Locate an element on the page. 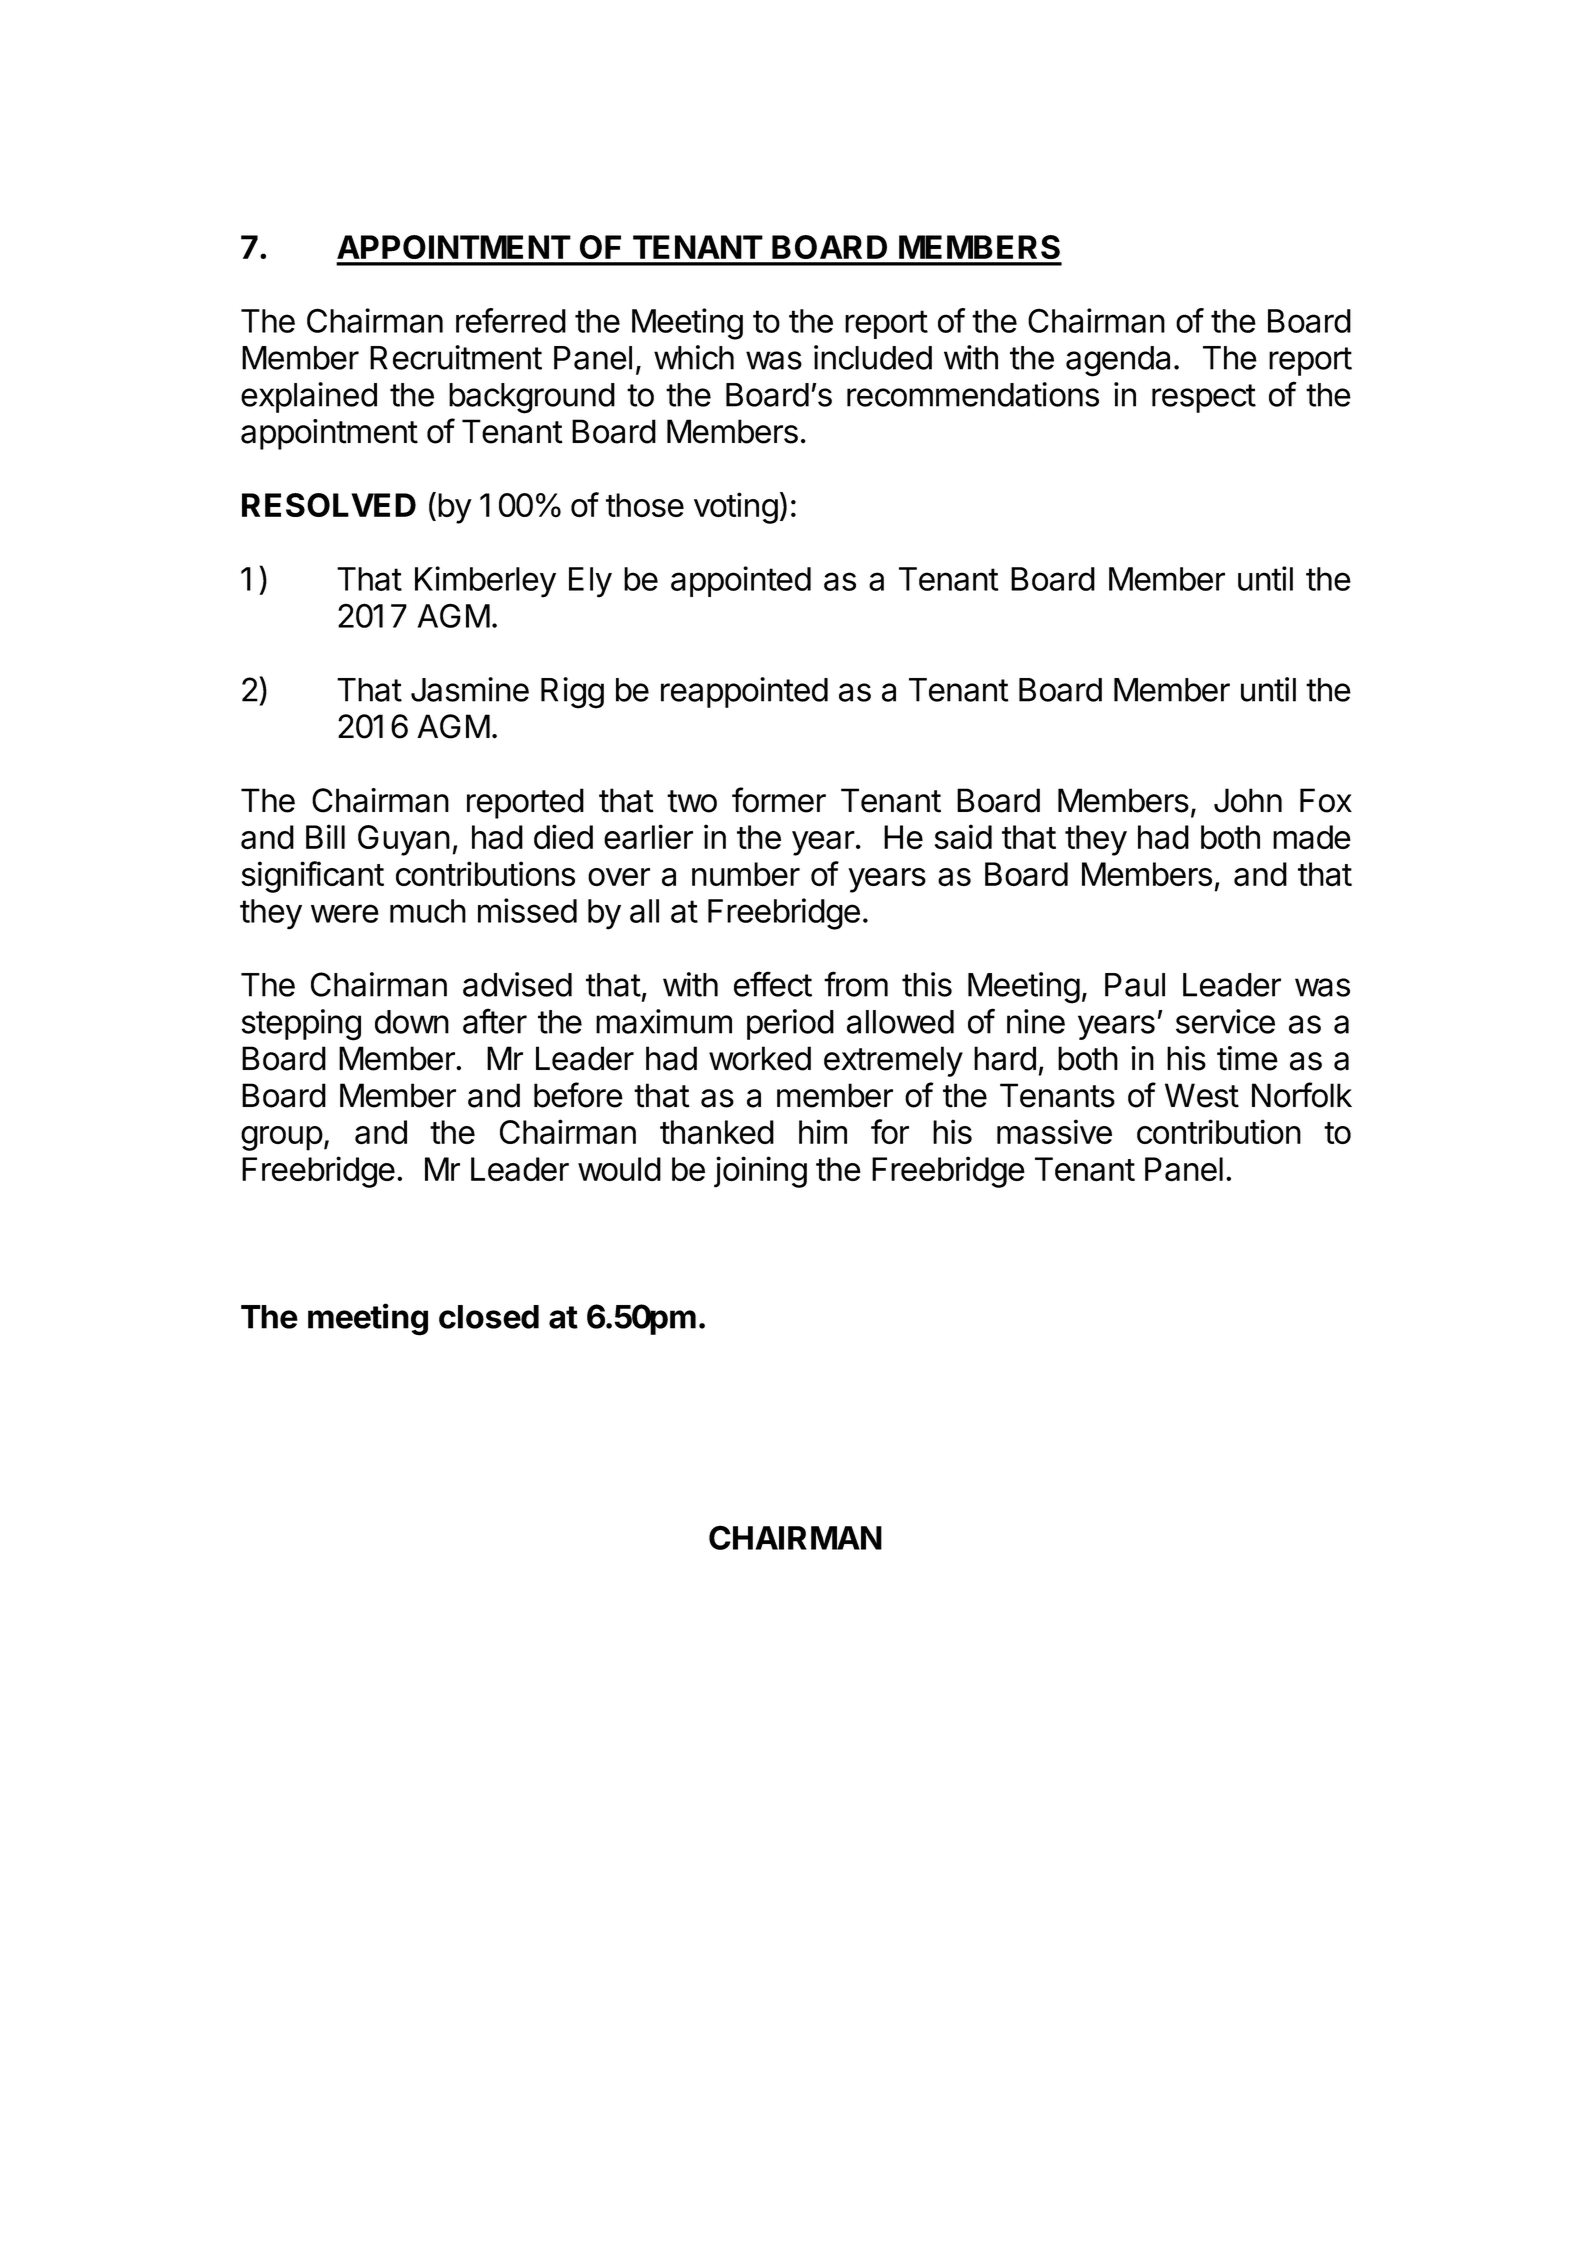  Recruitment is located at coordinates (456, 357).
